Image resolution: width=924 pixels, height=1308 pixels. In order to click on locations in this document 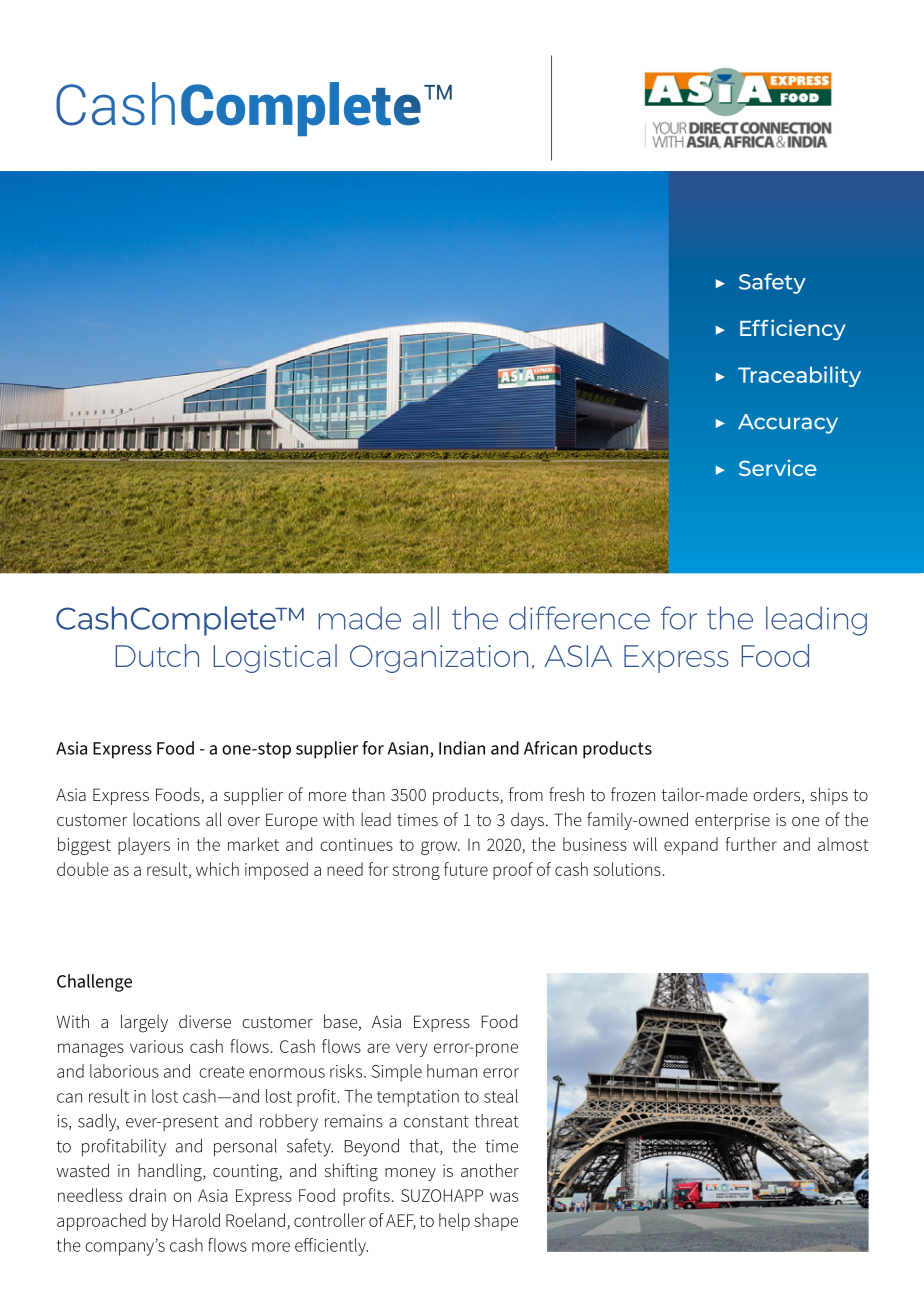, I will do `click(166, 819)`.
